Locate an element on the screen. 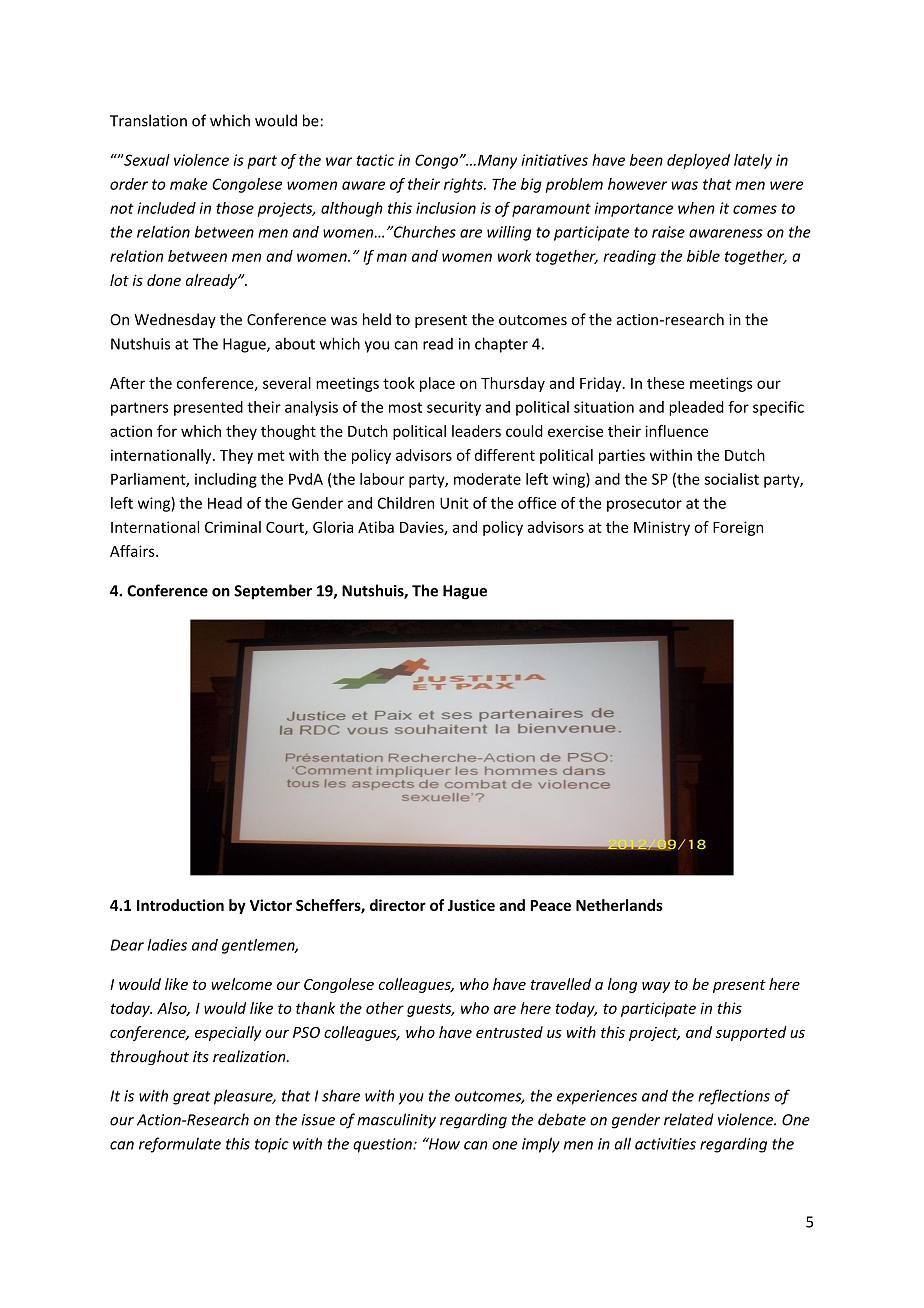 The width and height of the screenshot is (924, 1308). place is located at coordinates (437, 384).
